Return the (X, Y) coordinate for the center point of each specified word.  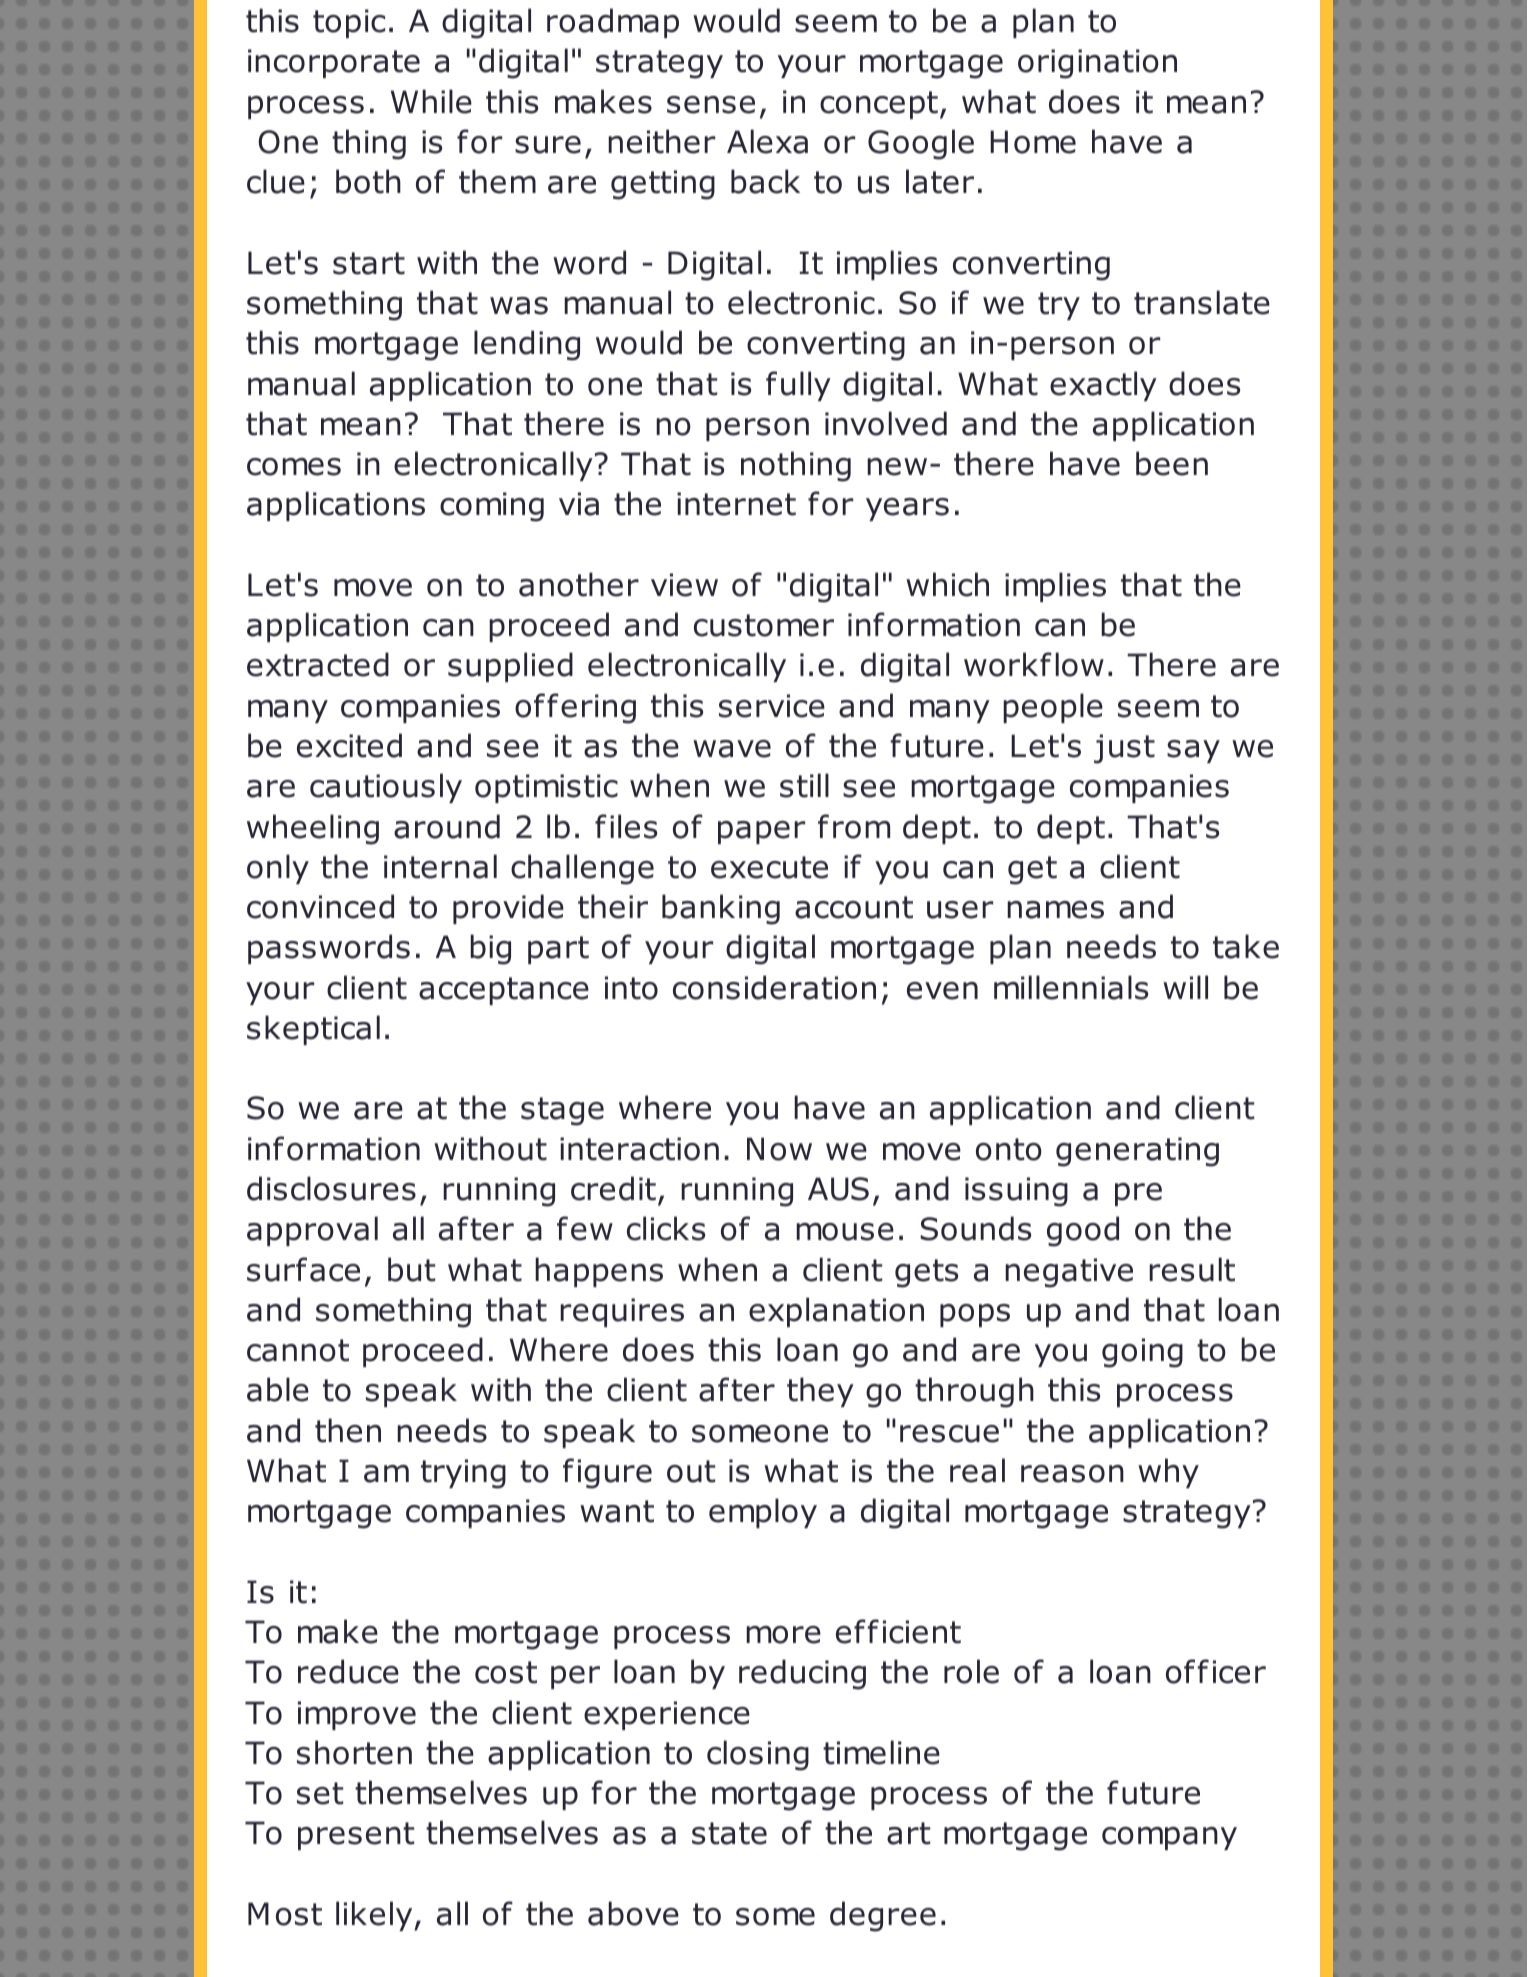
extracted (318, 664)
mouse (845, 1232)
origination (1097, 64)
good (1083, 1231)
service (772, 706)
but (411, 1269)
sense (711, 105)
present (356, 1836)
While (431, 101)
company (1169, 1838)
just (1124, 749)
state (729, 1833)
